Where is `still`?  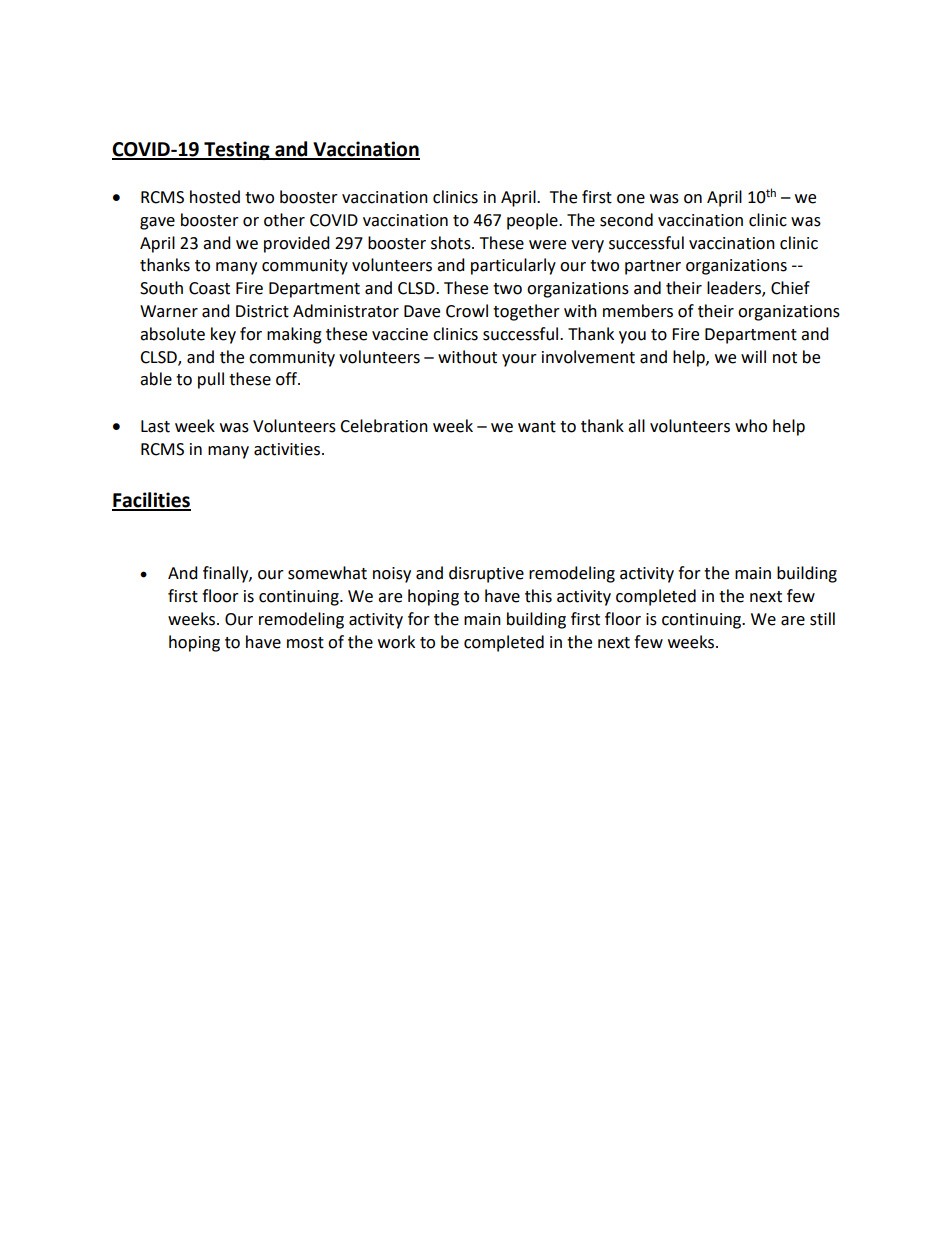
still is located at coordinates (822, 619).
